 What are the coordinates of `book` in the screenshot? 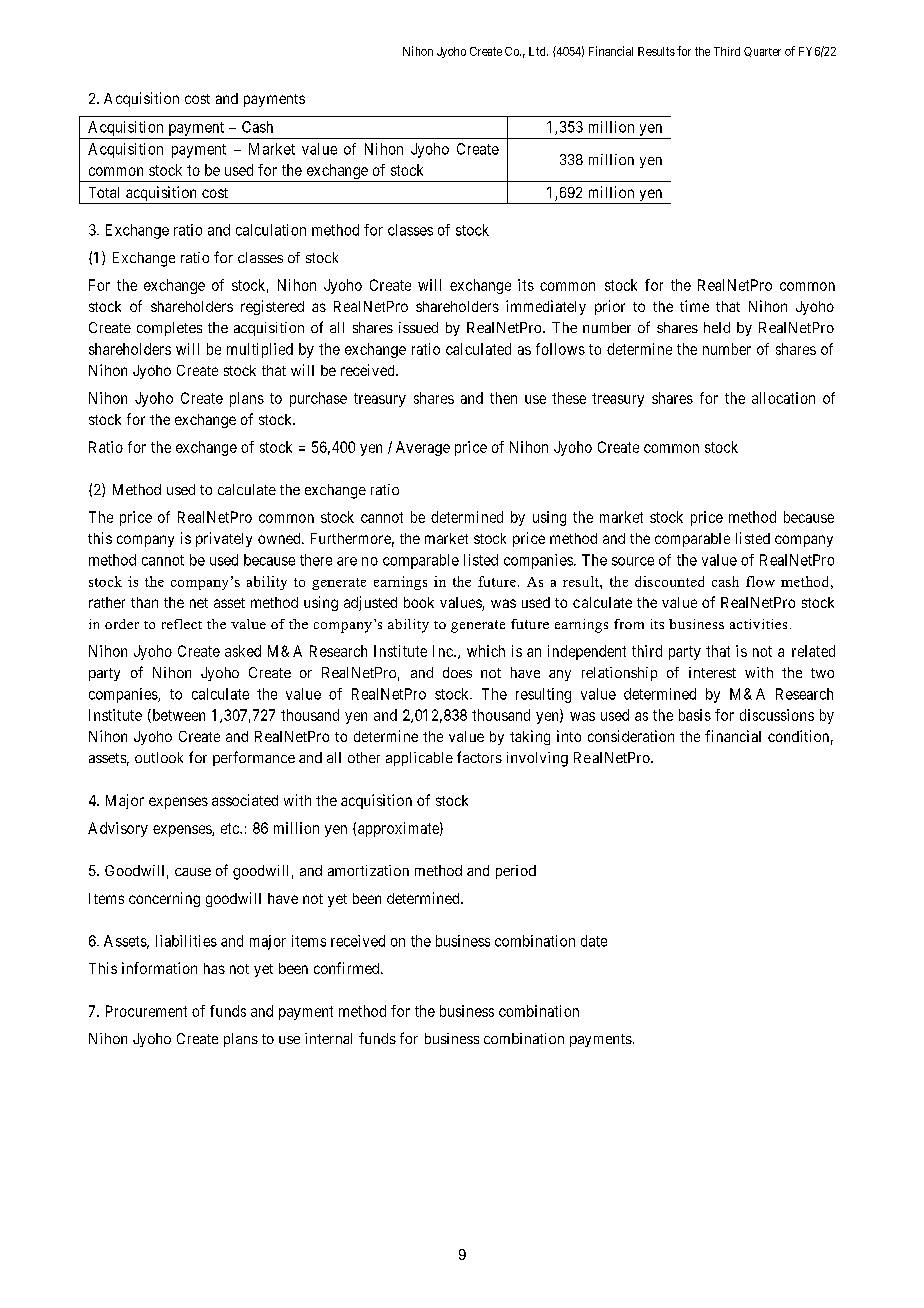 It's located at (419, 602).
